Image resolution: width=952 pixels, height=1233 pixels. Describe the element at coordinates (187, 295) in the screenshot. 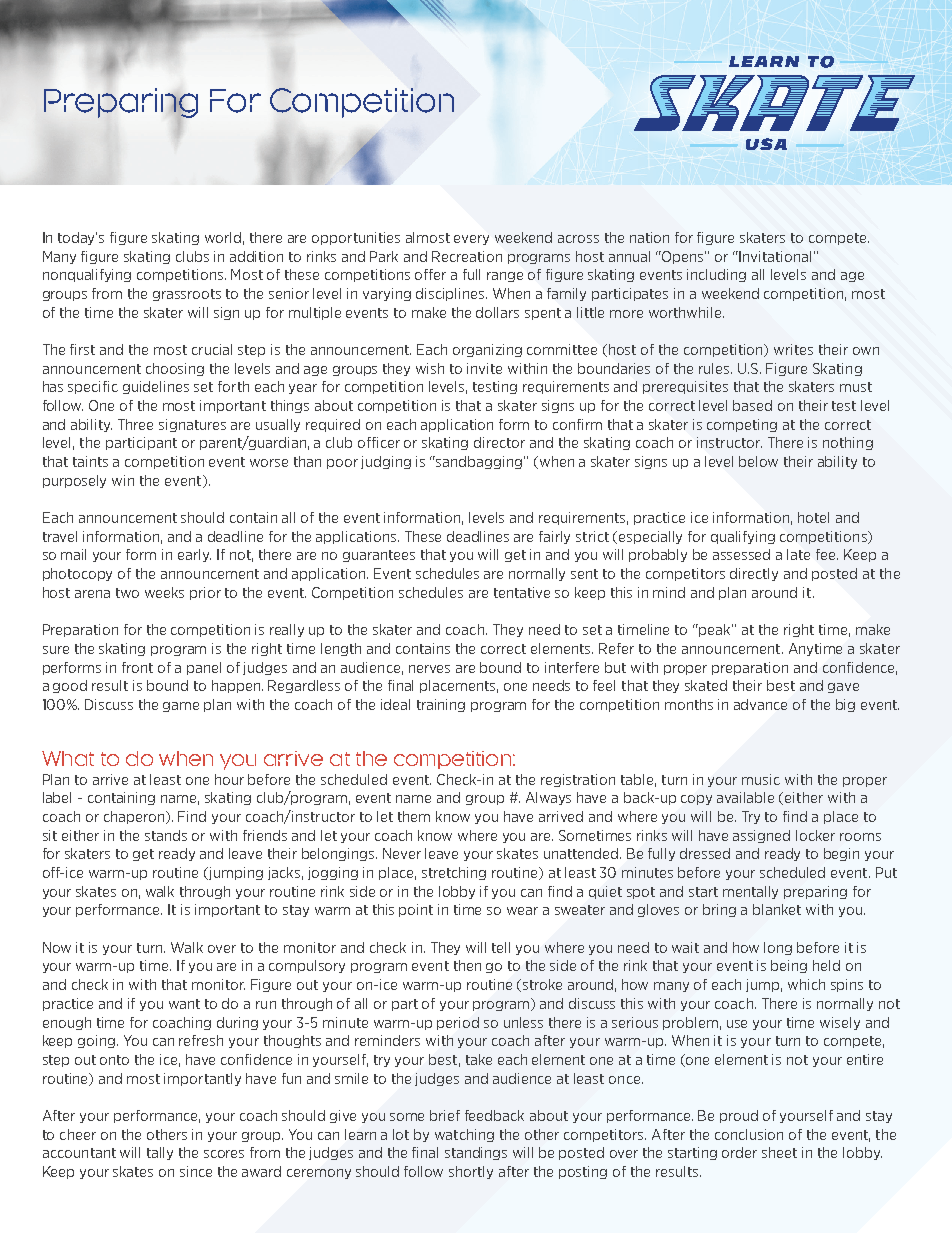

I see `grassroots` at that location.
